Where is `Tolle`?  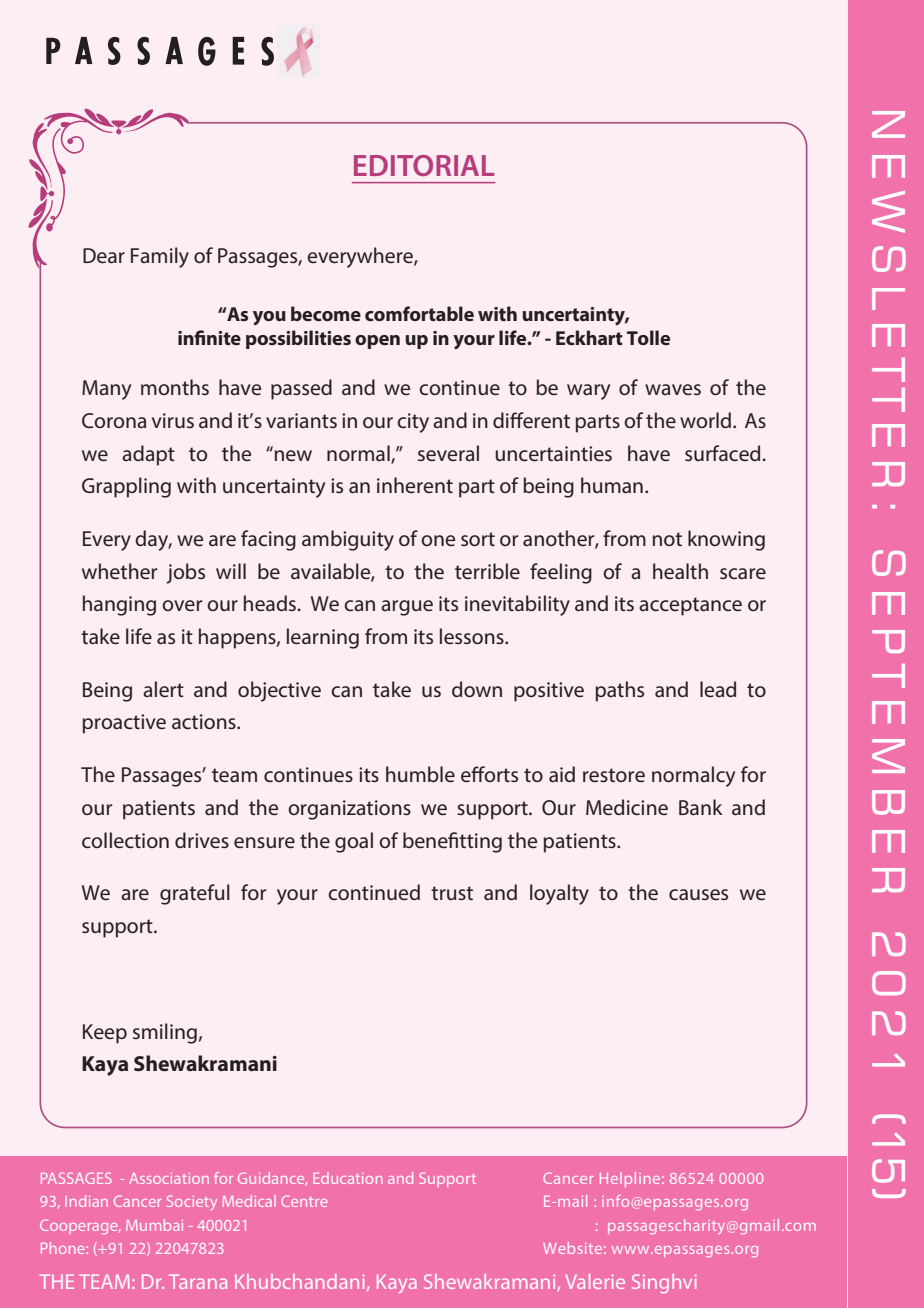 Tolle is located at coordinates (648, 337).
